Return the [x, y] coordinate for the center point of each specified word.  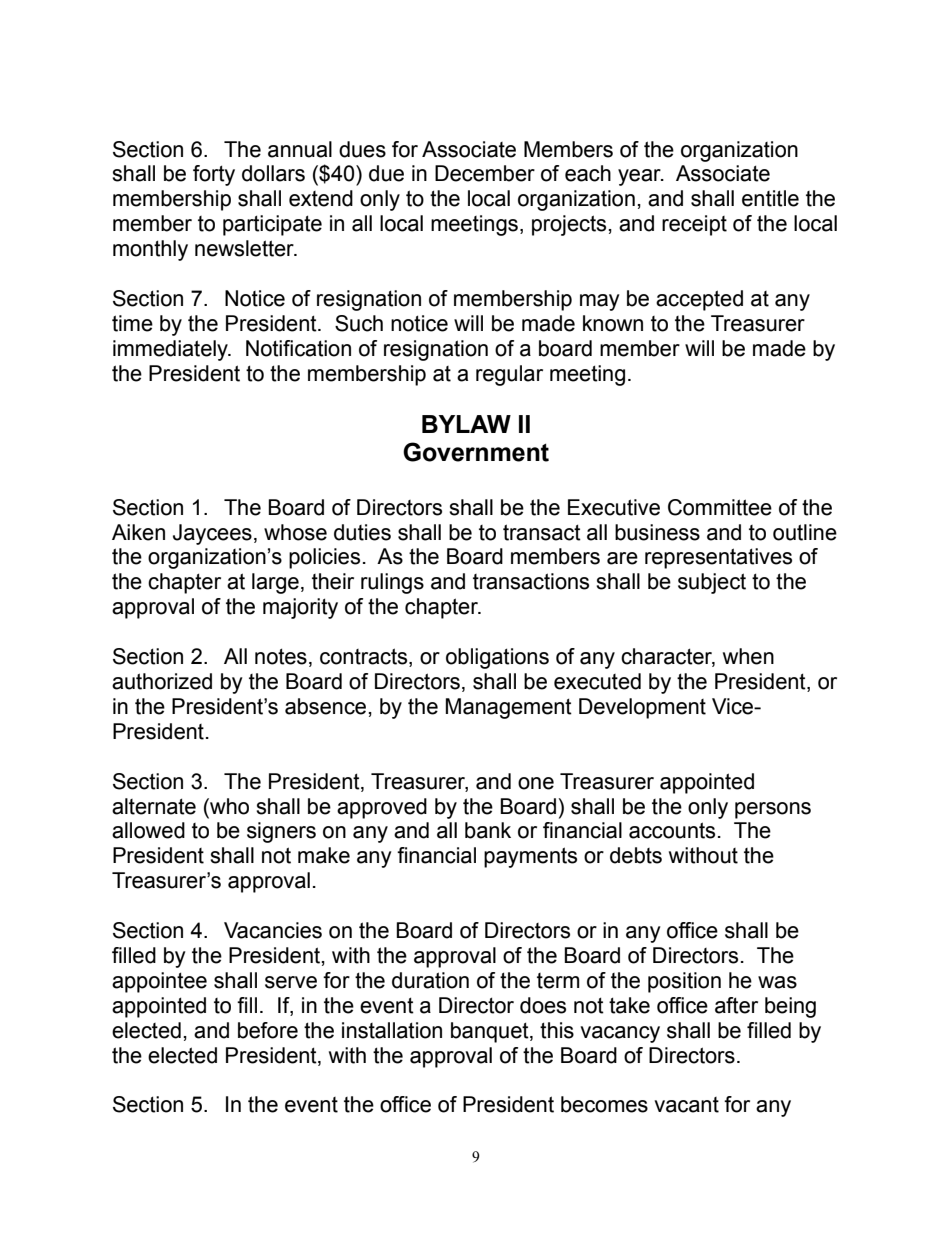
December [485, 173]
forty [214, 175]
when [748, 656]
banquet [491, 1032]
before [268, 1030]
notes [281, 656]
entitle [770, 198]
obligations [497, 658]
